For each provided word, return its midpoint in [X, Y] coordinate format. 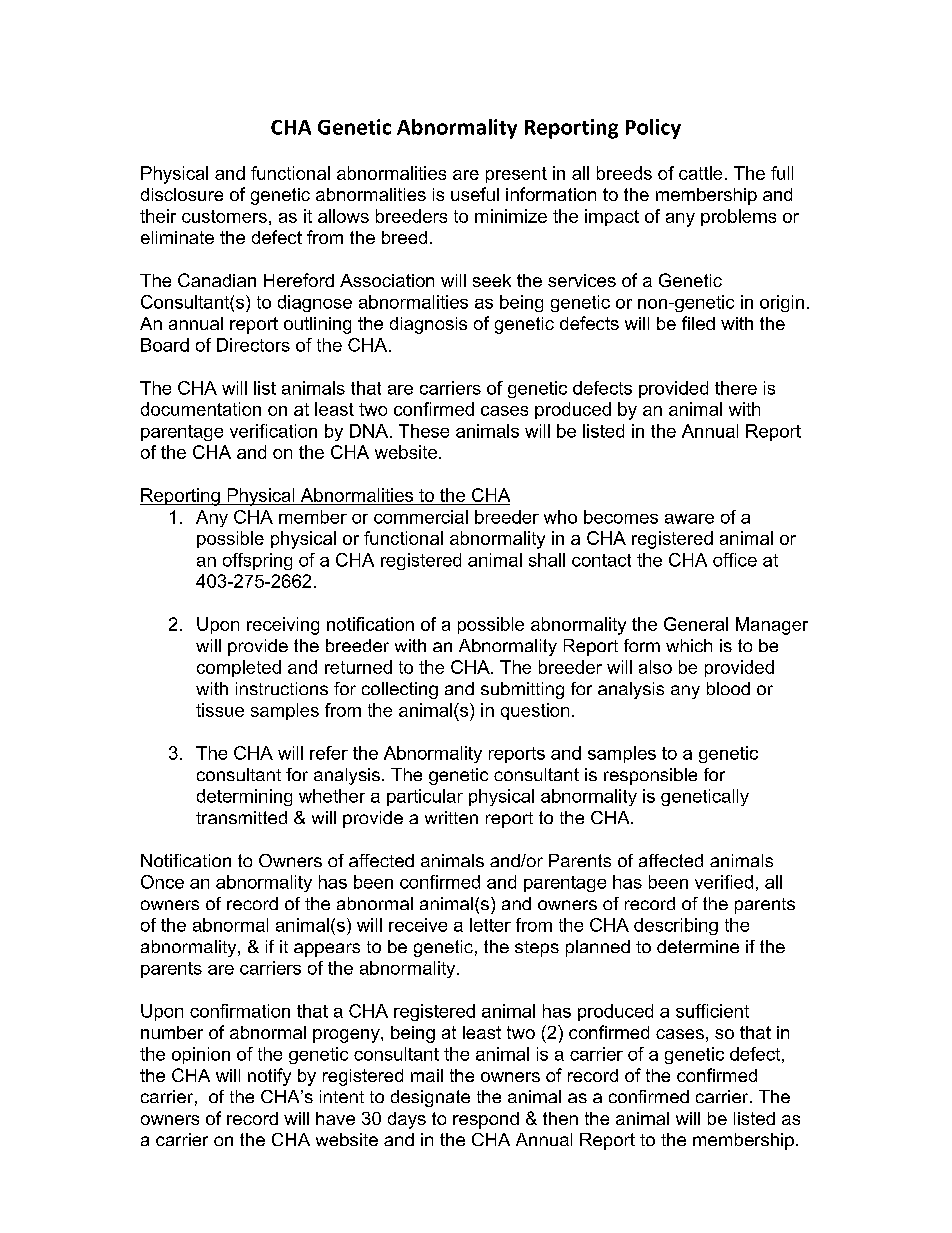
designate [430, 1098]
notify [269, 1077]
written [451, 817]
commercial [421, 517]
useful [475, 194]
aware [689, 519]
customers [224, 216]
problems [738, 217]
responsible [650, 776]
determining [244, 797]
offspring [257, 561]
